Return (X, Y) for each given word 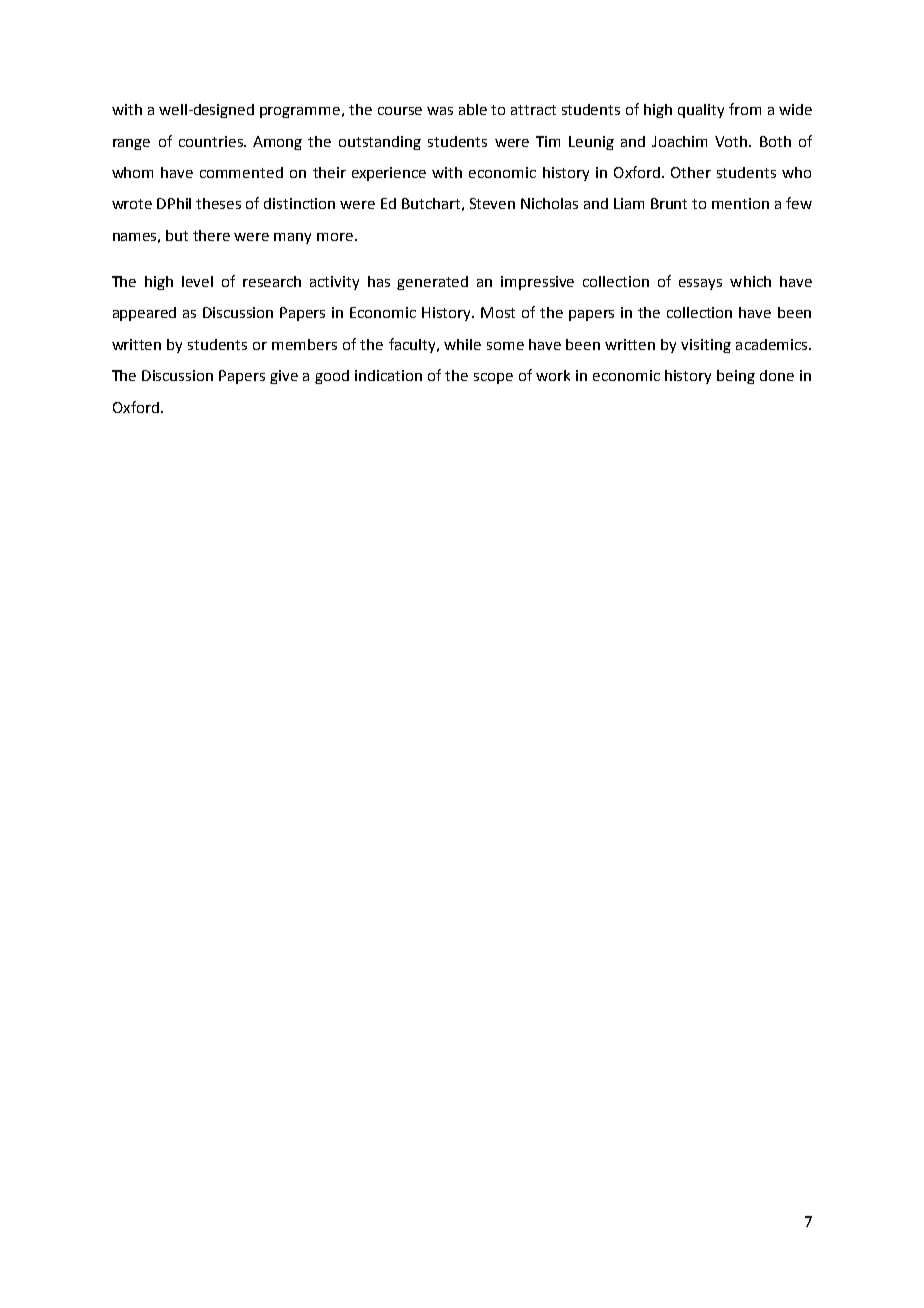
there (211, 235)
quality (701, 111)
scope (493, 378)
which (750, 281)
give (284, 377)
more (335, 237)
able (473, 109)
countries (212, 141)
